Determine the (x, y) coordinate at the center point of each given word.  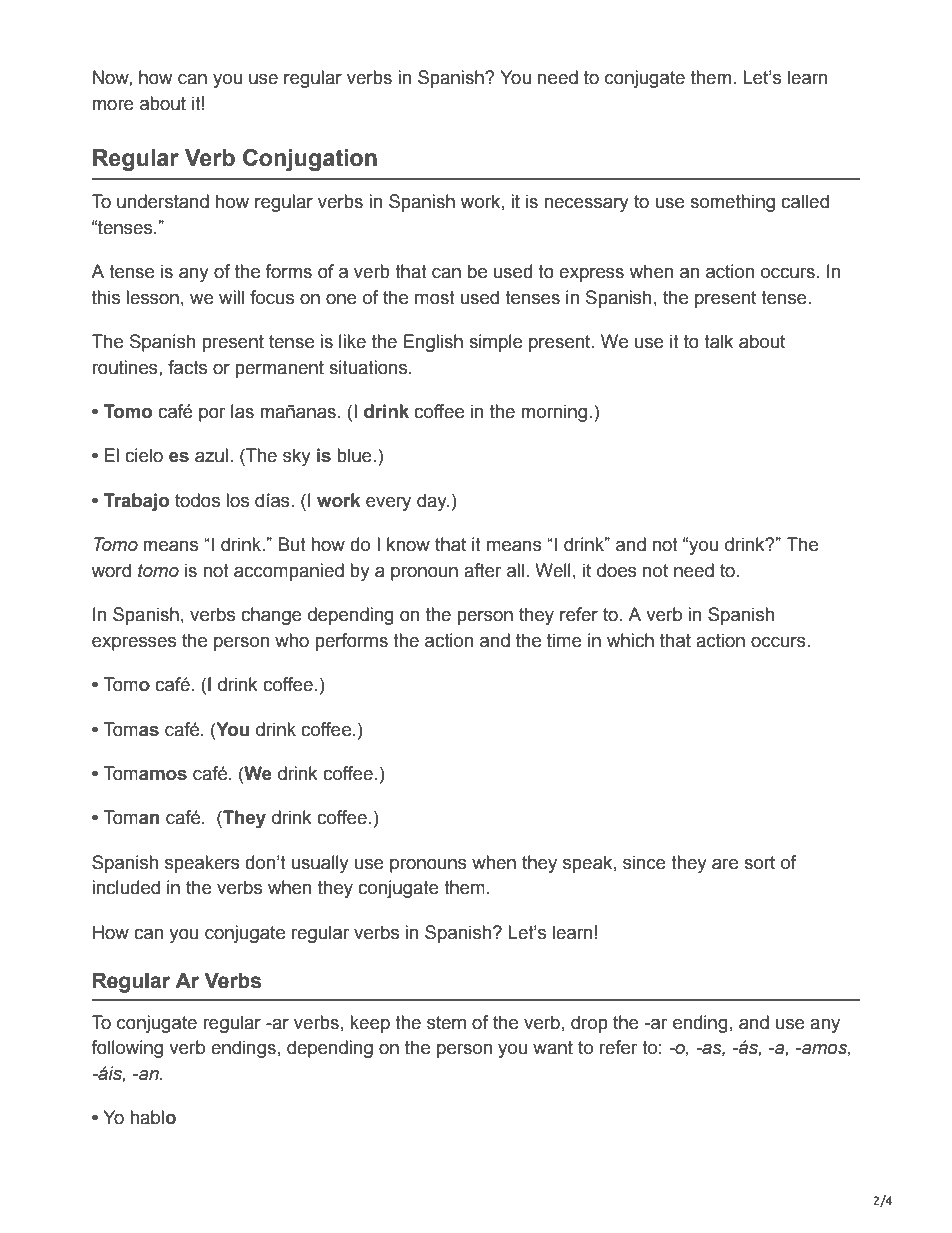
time (564, 640)
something (732, 203)
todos (197, 500)
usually (320, 864)
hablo (153, 1117)
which (630, 640)
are (725, 864)
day (433, 502)
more (113, 105)
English (433, 343)
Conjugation (310, 160)
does (617, 570)
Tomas (131, 729)
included (126, 887)
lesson (152, 297)
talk (718, 341)
